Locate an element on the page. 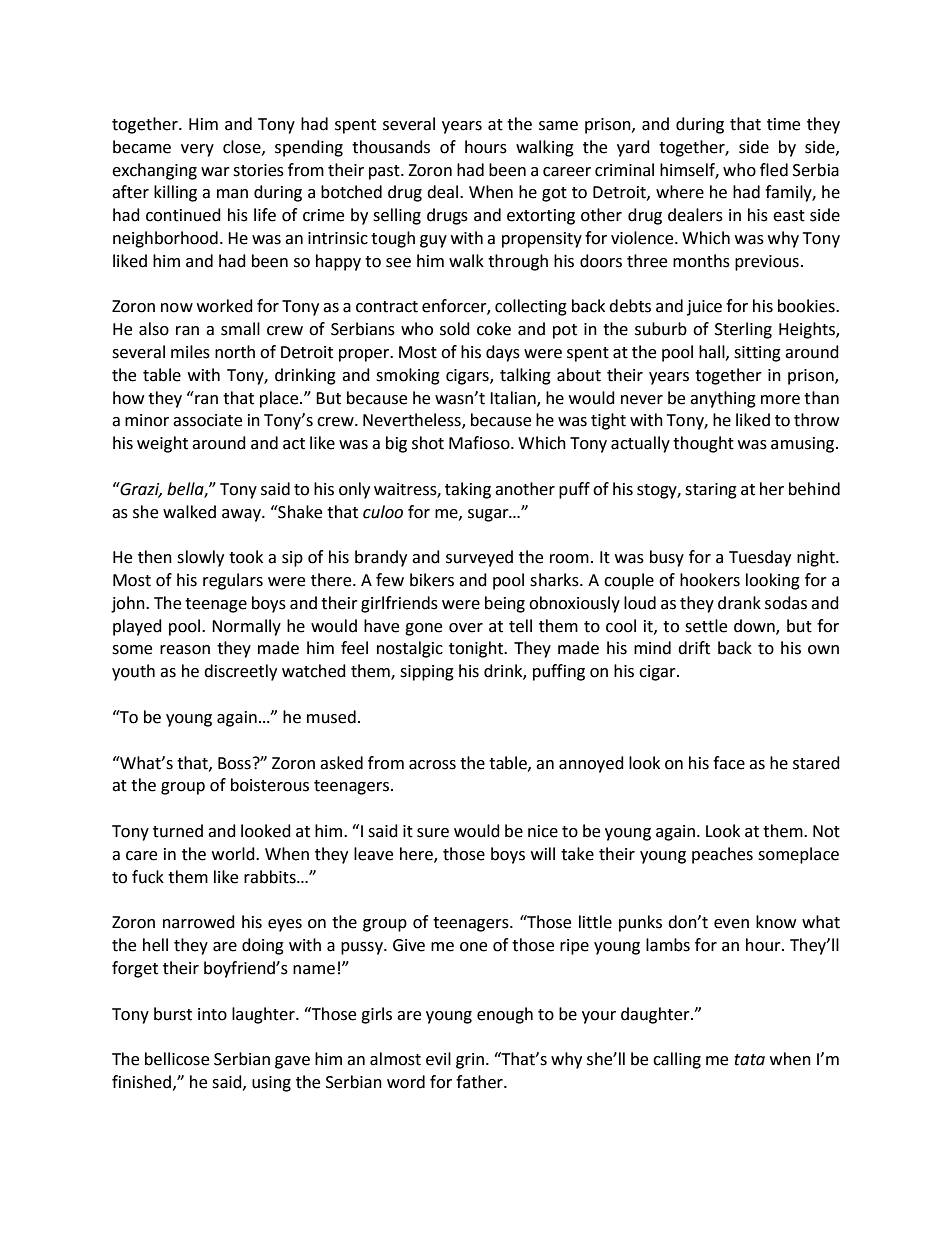 This image has height=1233, width=952. thousands is located at coordinates (391, 147).
